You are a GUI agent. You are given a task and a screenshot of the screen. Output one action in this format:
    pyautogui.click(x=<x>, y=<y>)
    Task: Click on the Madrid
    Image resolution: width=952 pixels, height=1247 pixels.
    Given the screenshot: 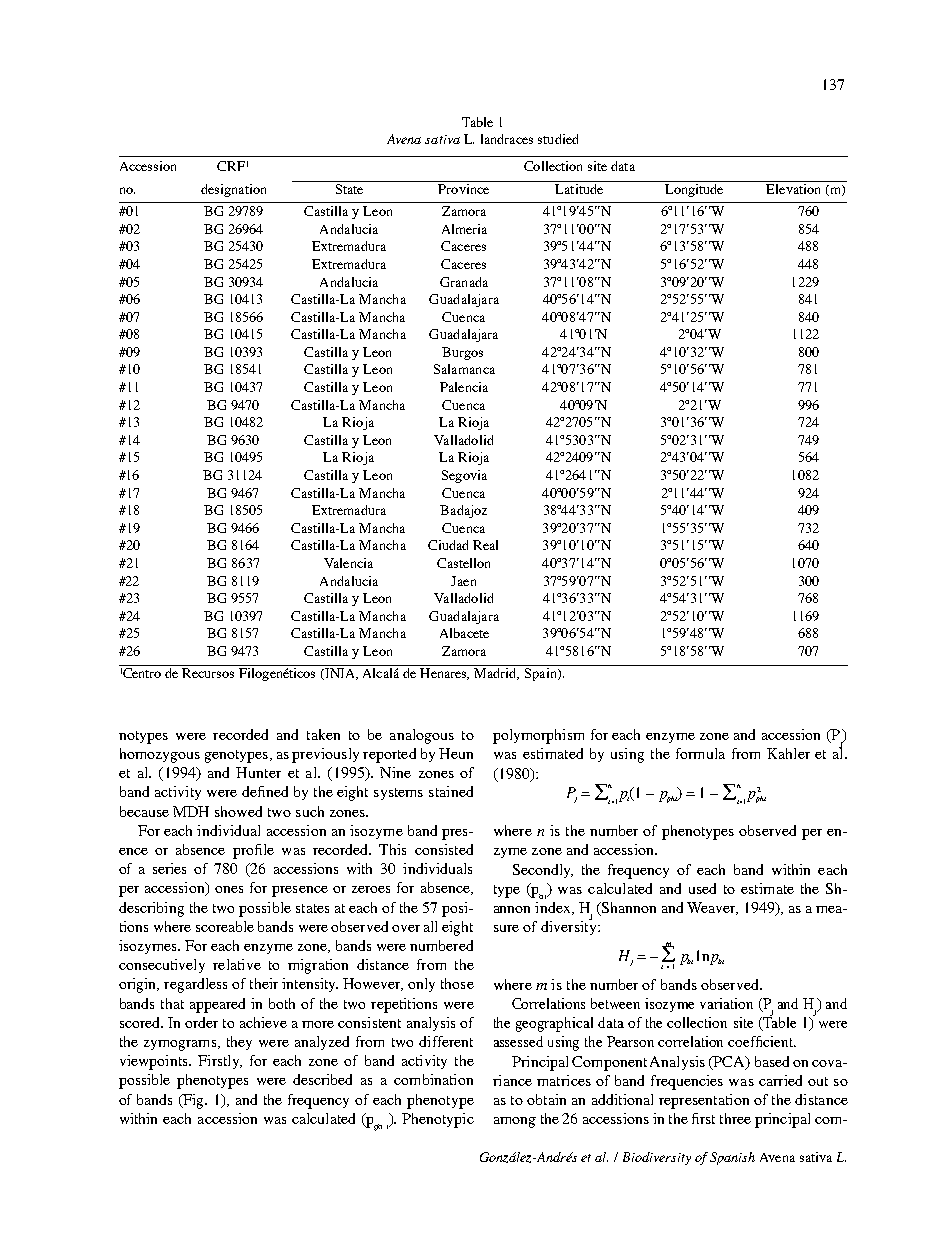 What is the action you would take?
    pyautogui.click(x=496, y=674)
